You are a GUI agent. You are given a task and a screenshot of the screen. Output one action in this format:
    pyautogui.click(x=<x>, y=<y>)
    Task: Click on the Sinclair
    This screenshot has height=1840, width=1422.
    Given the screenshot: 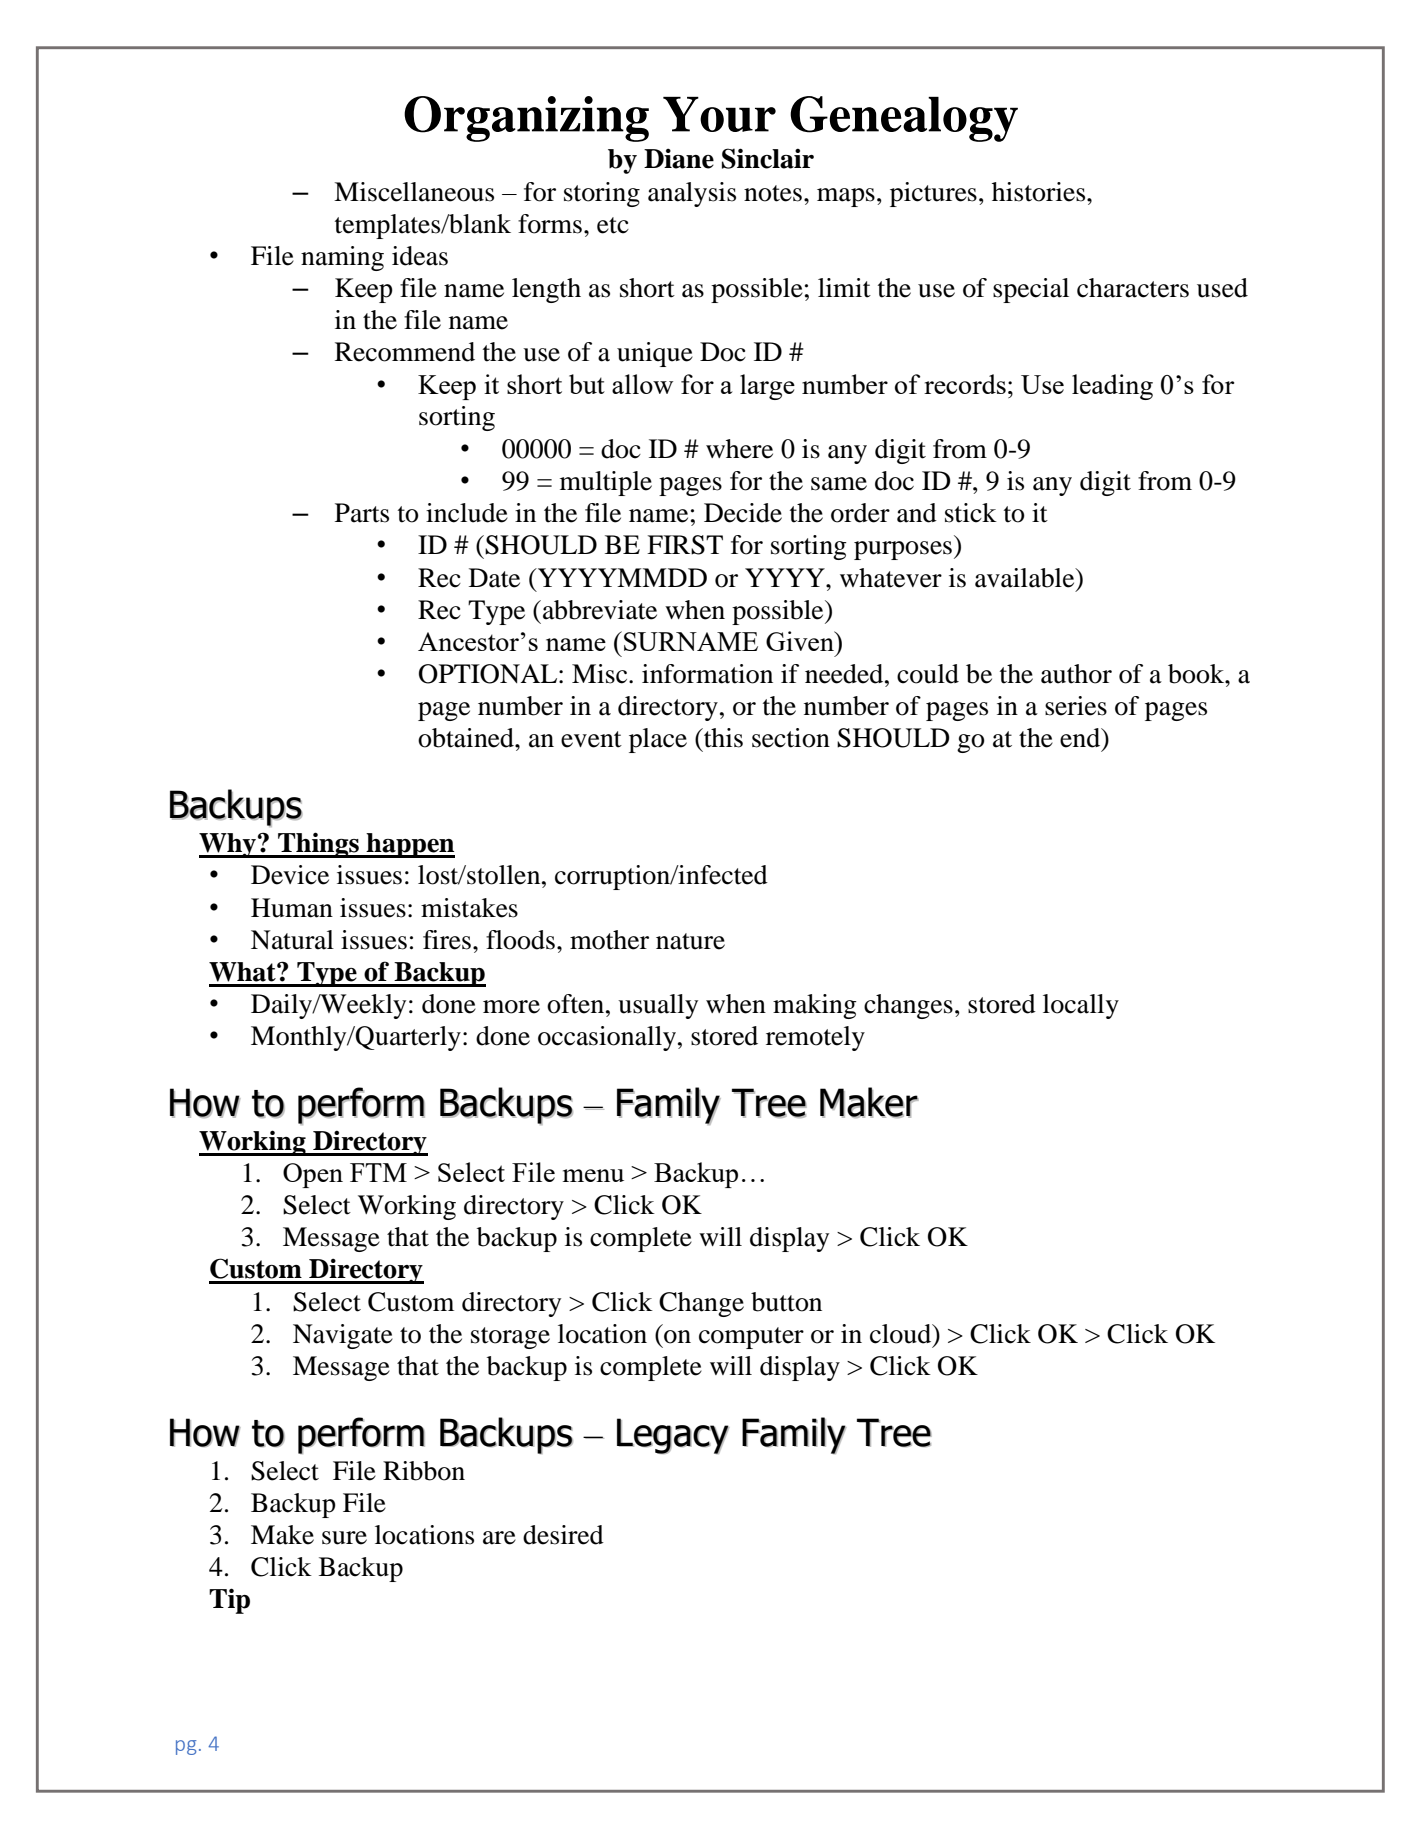 What is the action you would take?
    pyautogui.click(x=768, y=158)
